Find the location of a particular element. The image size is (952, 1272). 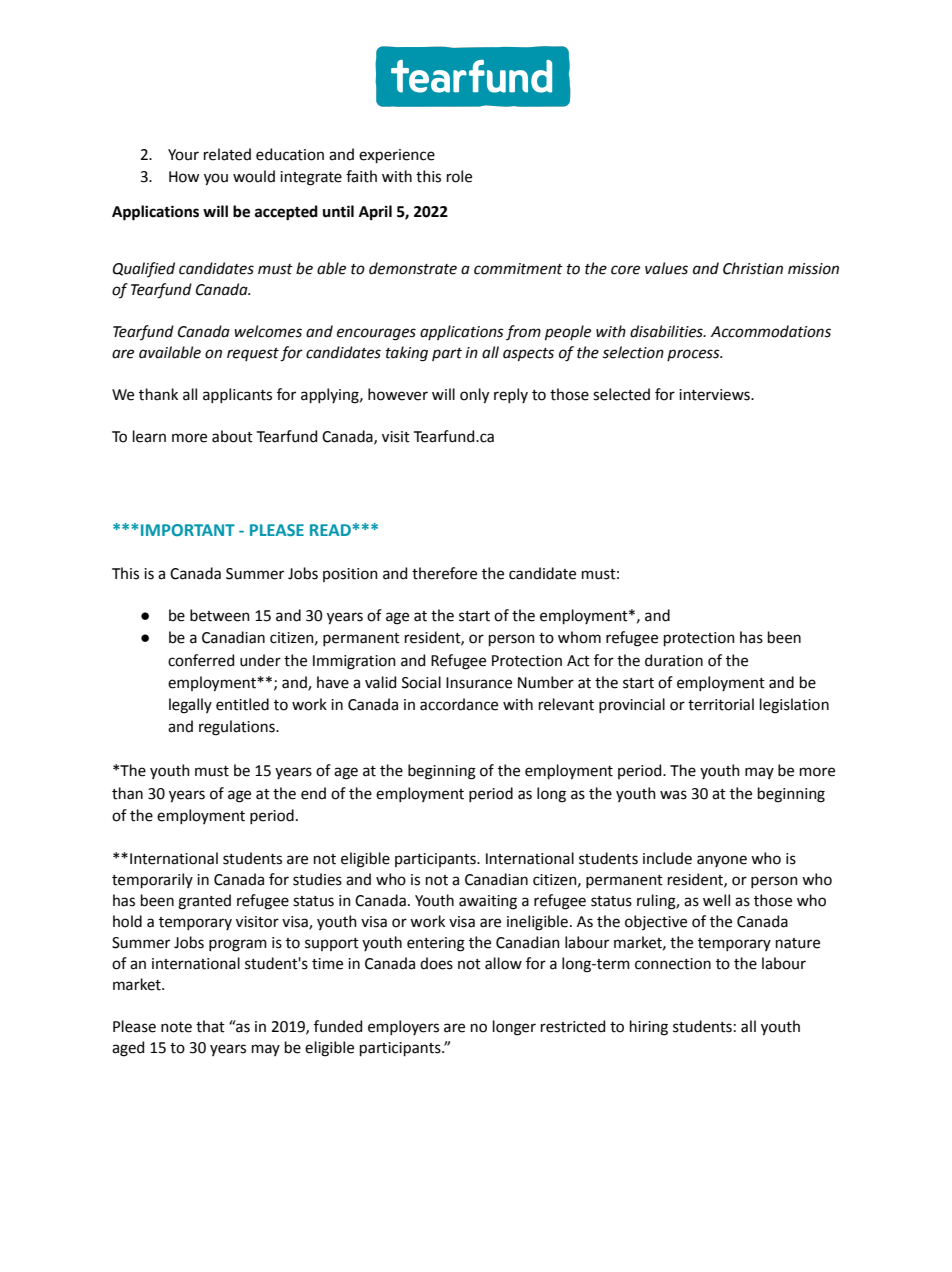

role is located at coordinates (459, 176).
